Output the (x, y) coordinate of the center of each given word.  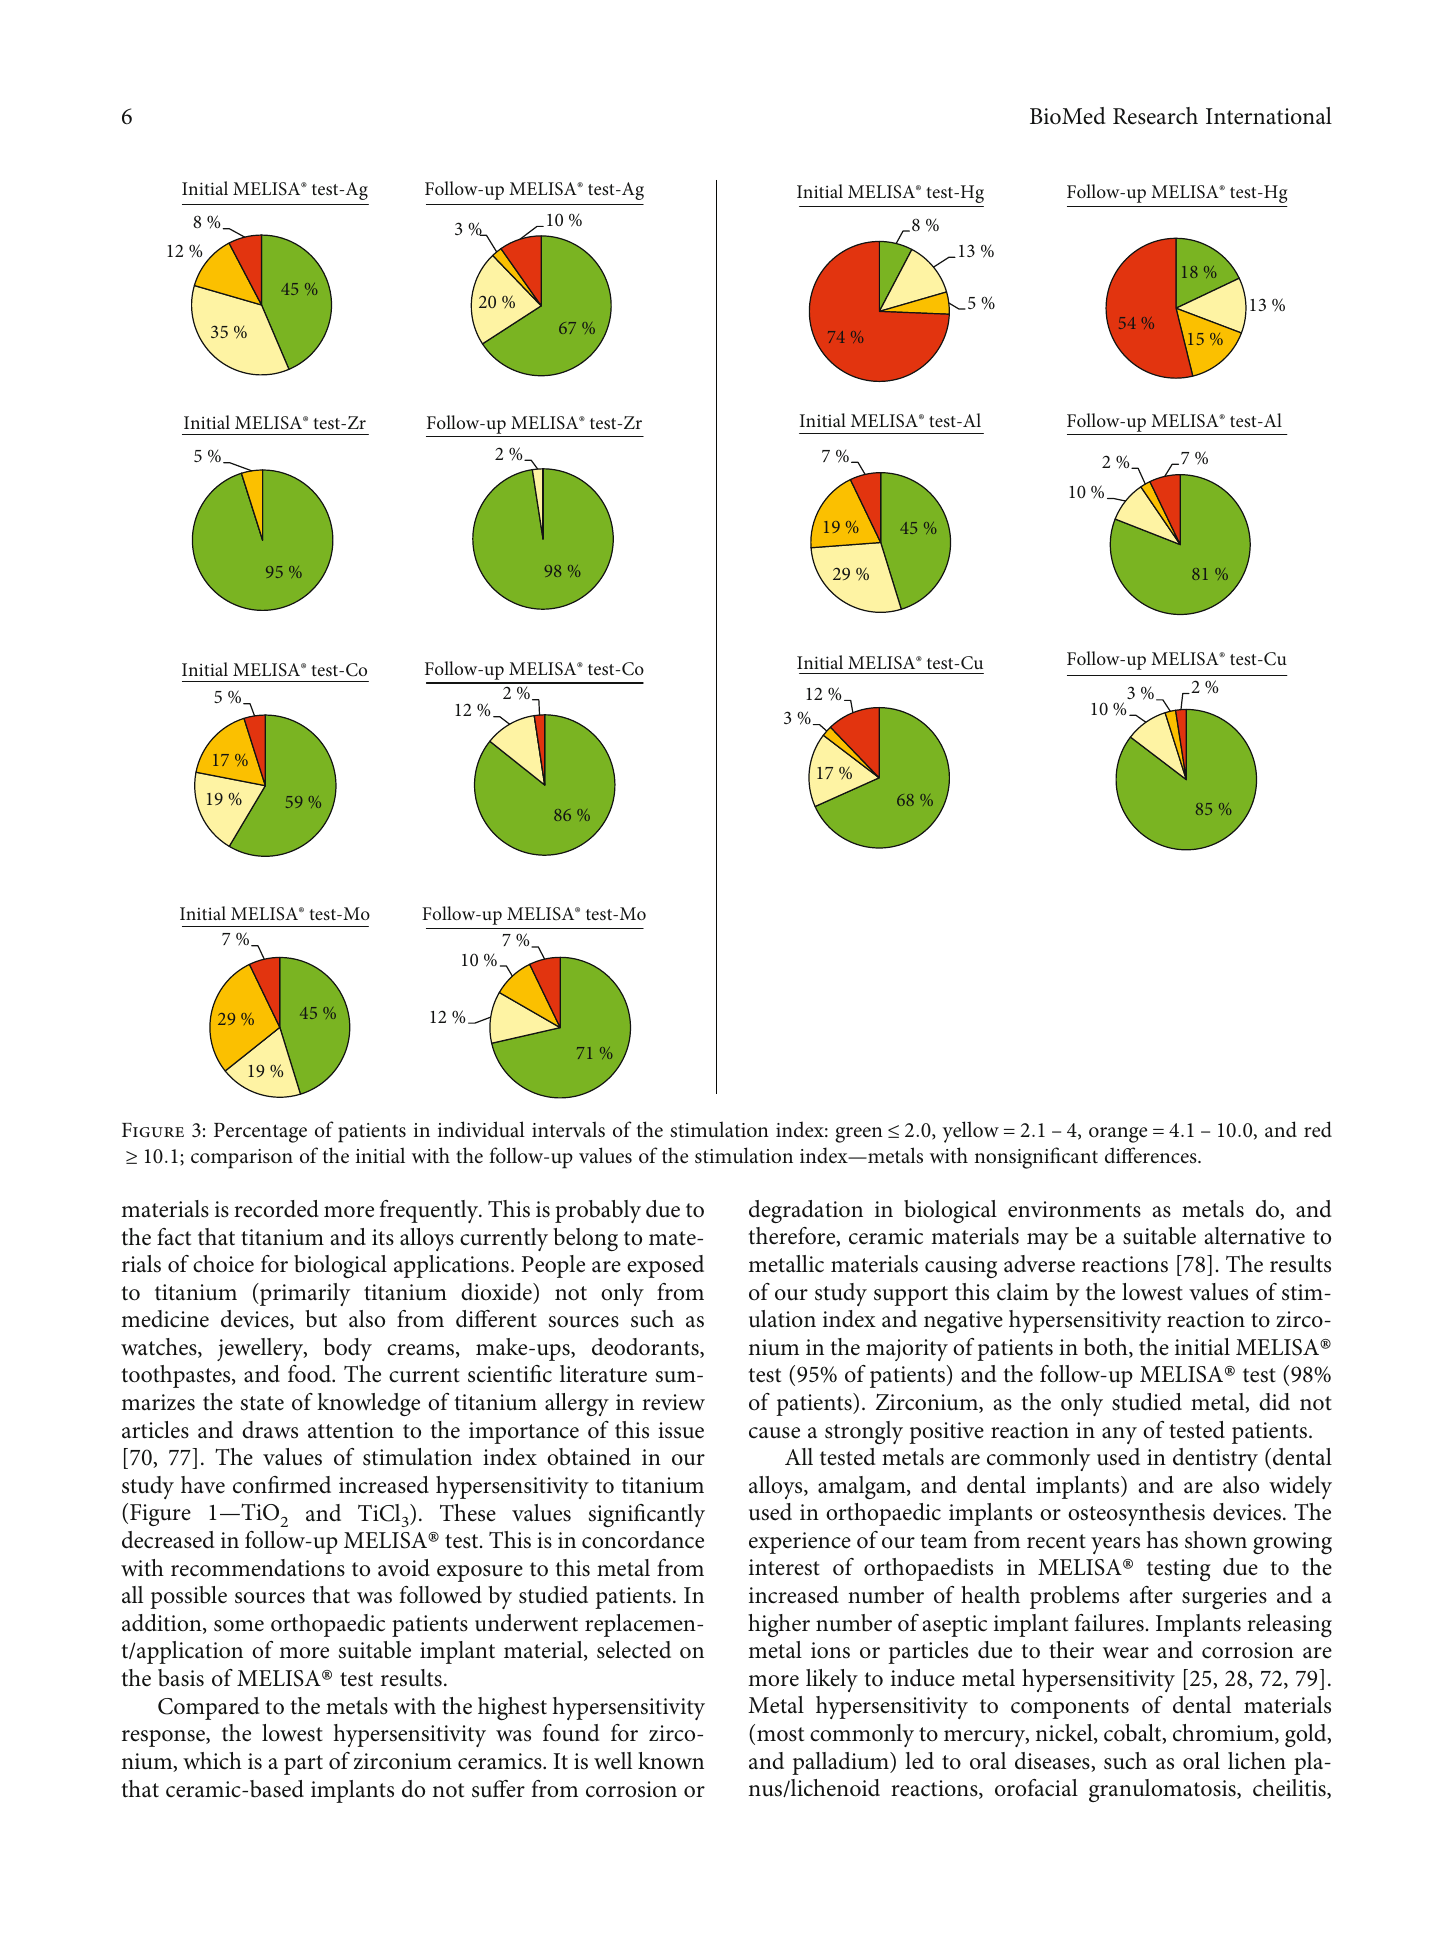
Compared (209, 1708)
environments (1074, 1209)
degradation (806, 1211)
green (859, 1135)
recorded (276, 1209)
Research (1155, 116)
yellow (970, 1132)
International (1269, 116)
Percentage (260, 1133)
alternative (1254, 1236)
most (780, 1734)
